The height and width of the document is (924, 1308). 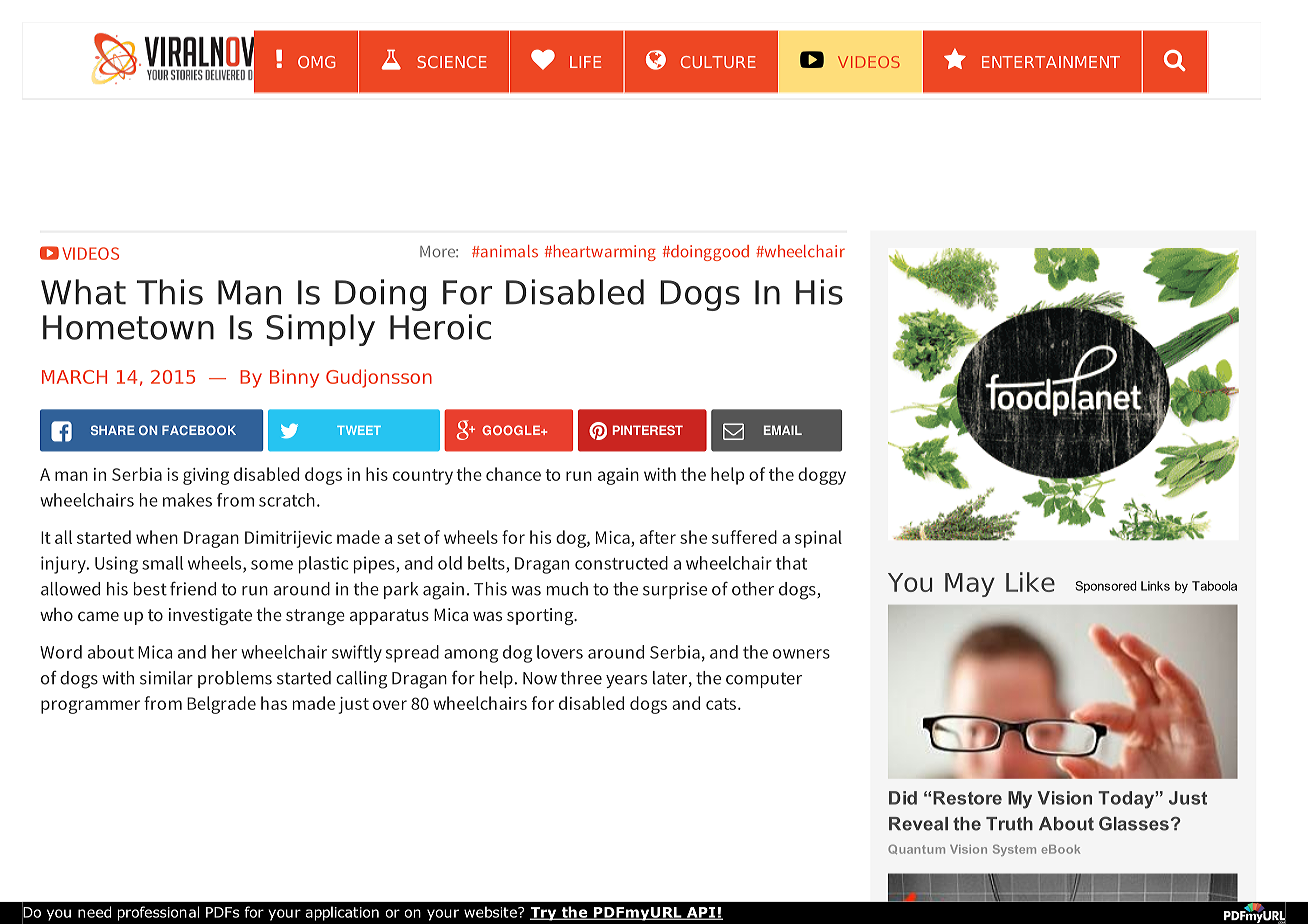 I want to click on LIFE, so click(x=585, y=62).
